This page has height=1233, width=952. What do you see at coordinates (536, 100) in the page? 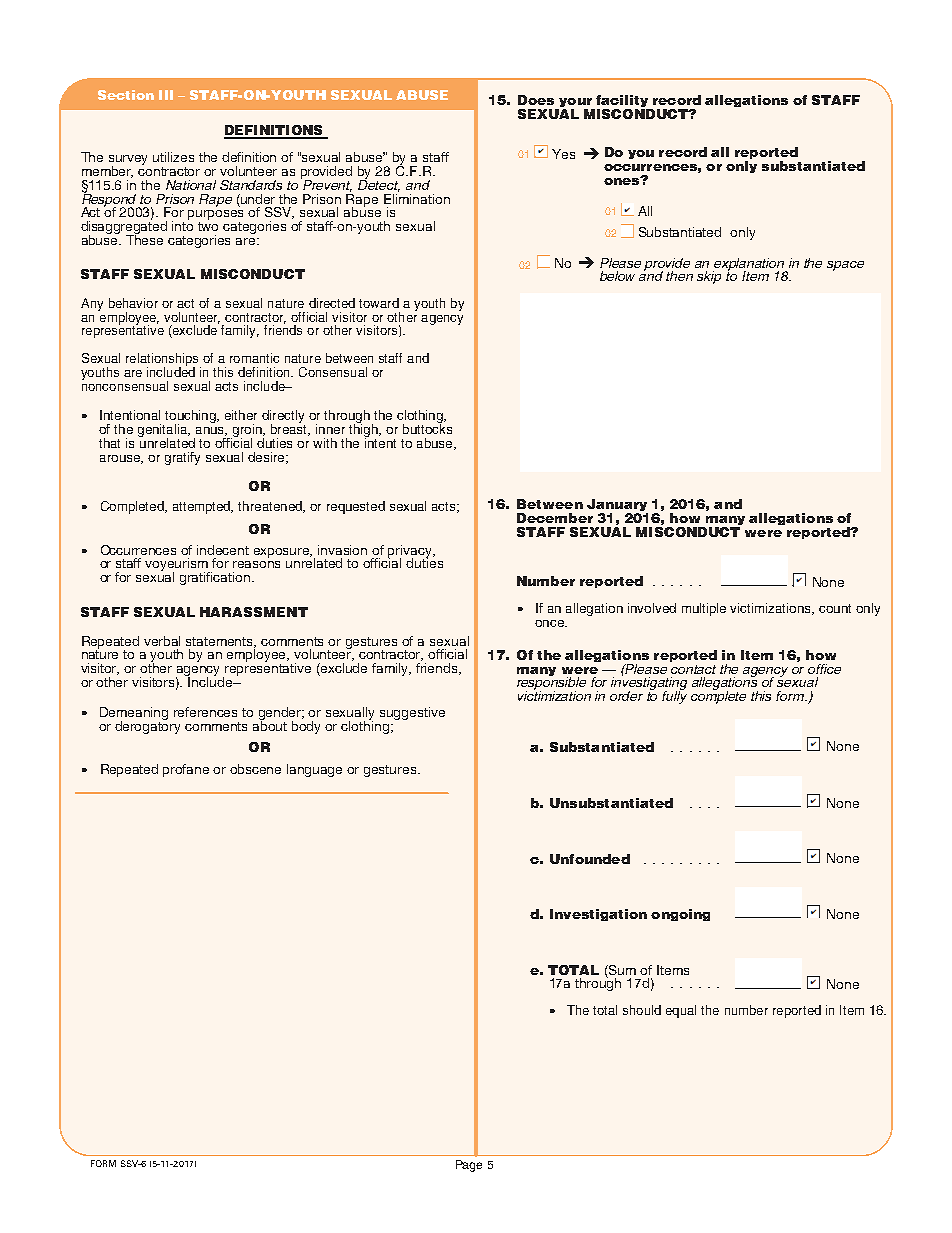
I see `Does` at bounding box center [536, 100].
